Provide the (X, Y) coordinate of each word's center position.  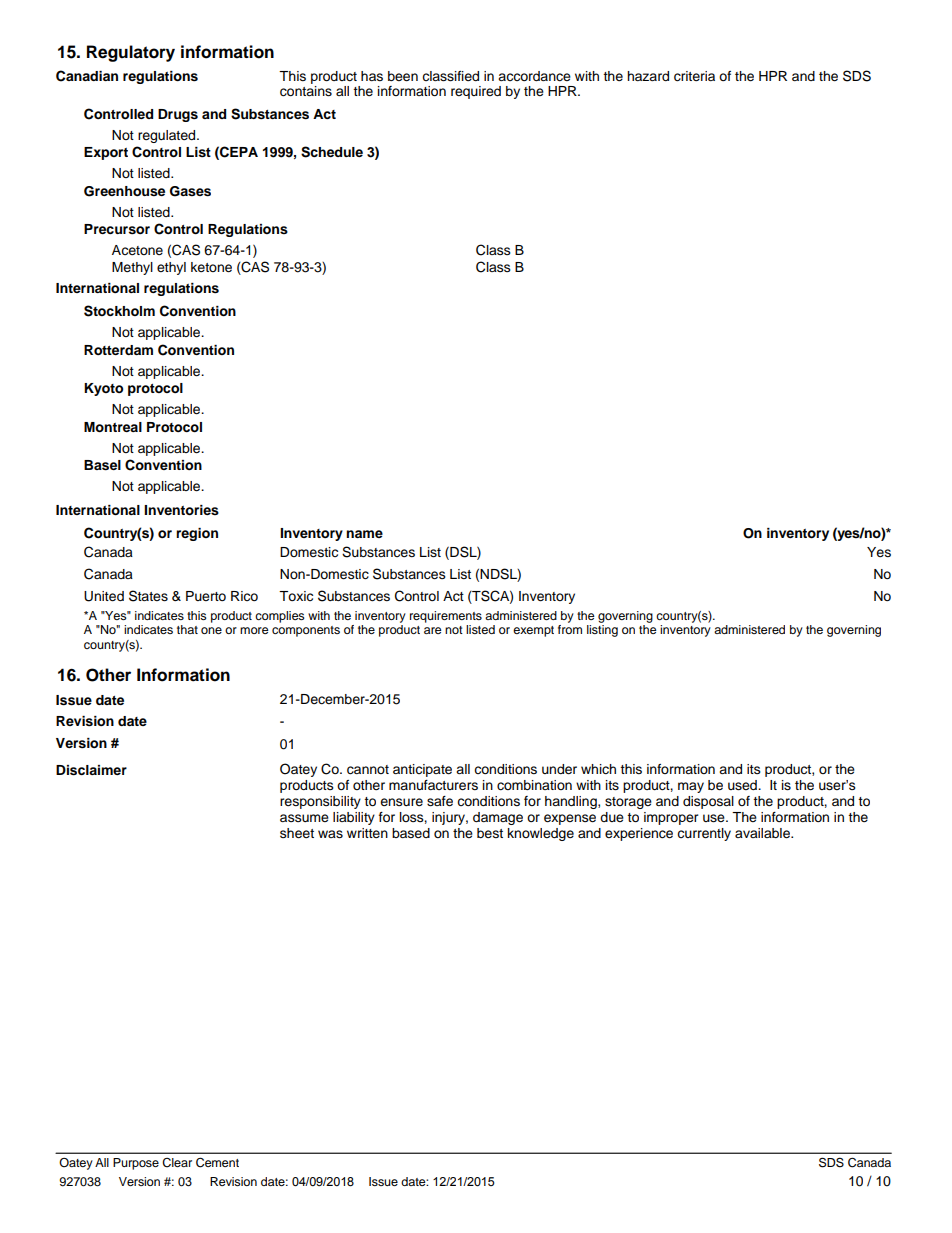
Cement (217, 1162)
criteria (694, 76)
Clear (177, 1163)
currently (704, 834)
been (403, 76)
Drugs (178, 115)
